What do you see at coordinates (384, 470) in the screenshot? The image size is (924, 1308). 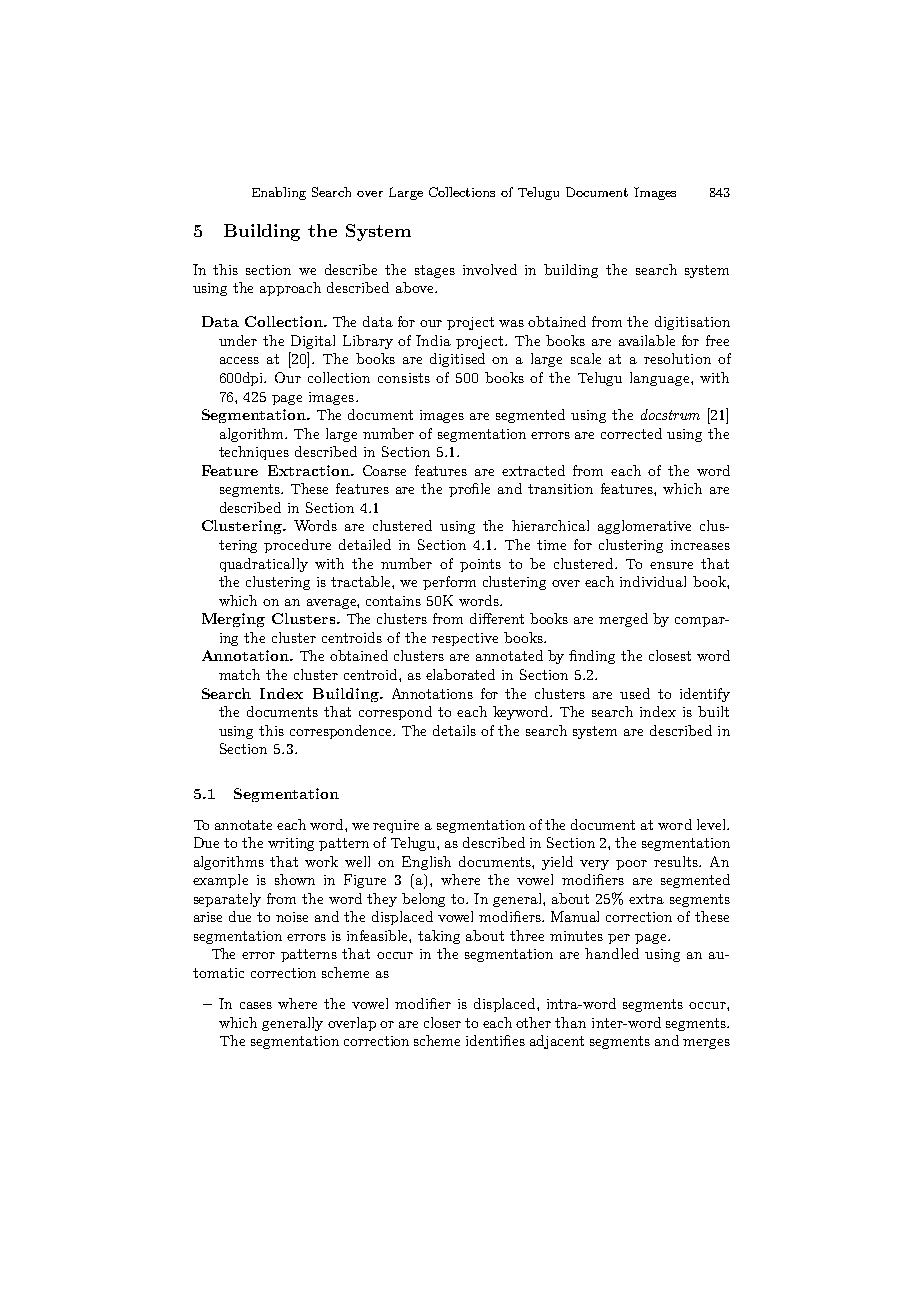 I see `Coarse` at bounding box center [384, 470].
